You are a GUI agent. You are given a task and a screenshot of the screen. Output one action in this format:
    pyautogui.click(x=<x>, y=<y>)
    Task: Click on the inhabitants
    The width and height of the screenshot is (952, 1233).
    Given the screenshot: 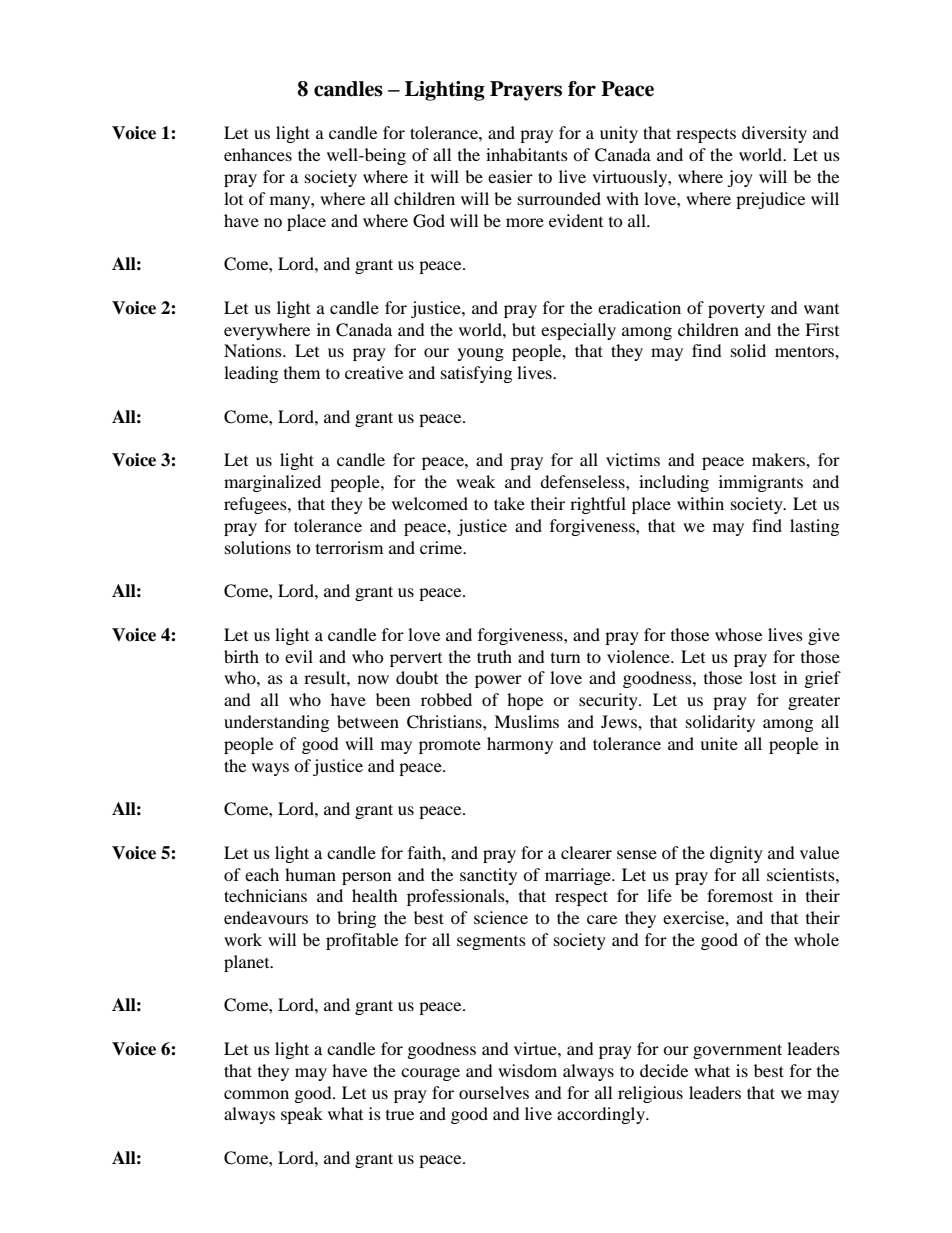 What is the action you would take?
    pyautogui.click(x=527, y=154)
